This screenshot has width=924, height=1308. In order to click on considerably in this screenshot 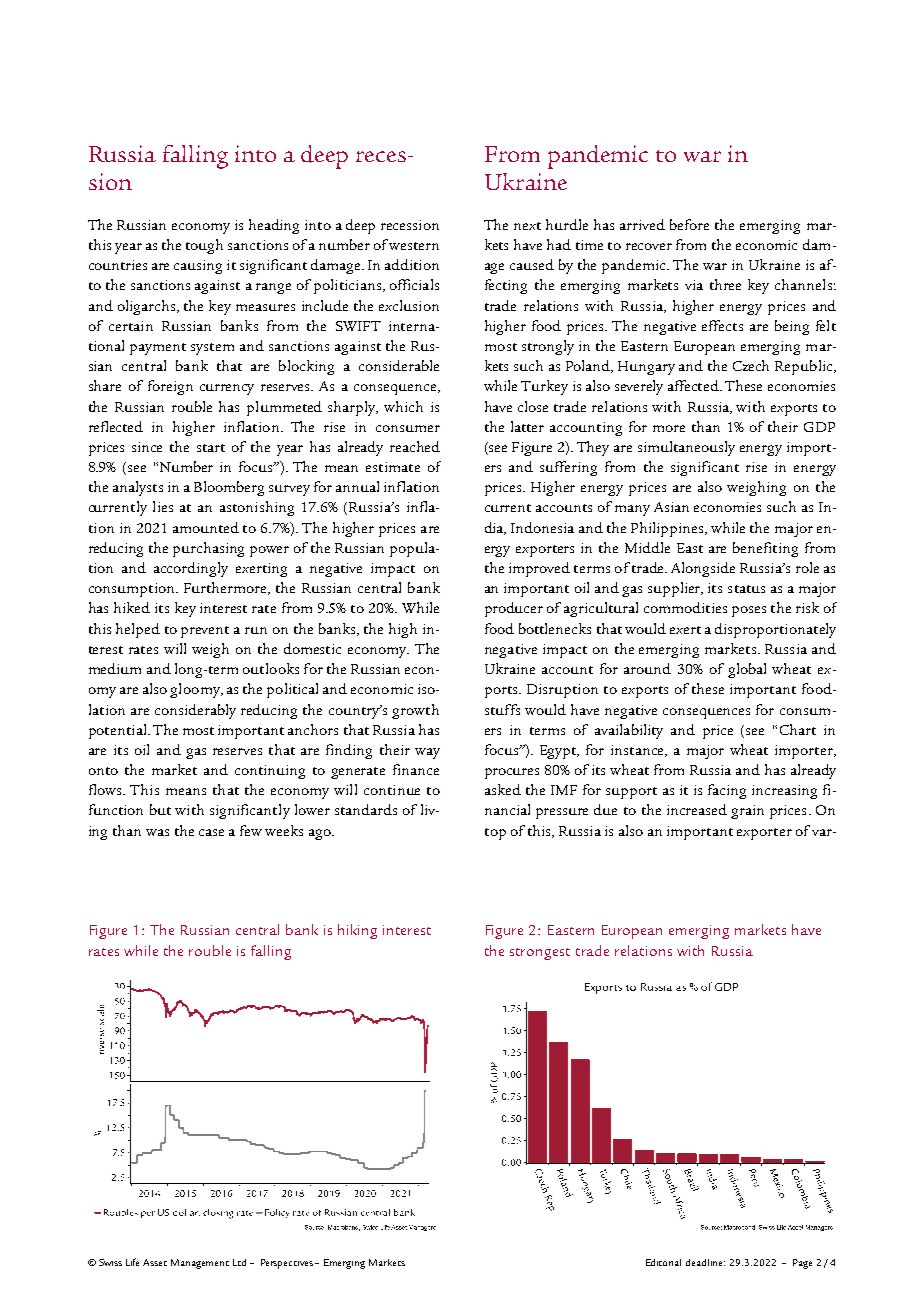, I will do `click(195, 711)`.
